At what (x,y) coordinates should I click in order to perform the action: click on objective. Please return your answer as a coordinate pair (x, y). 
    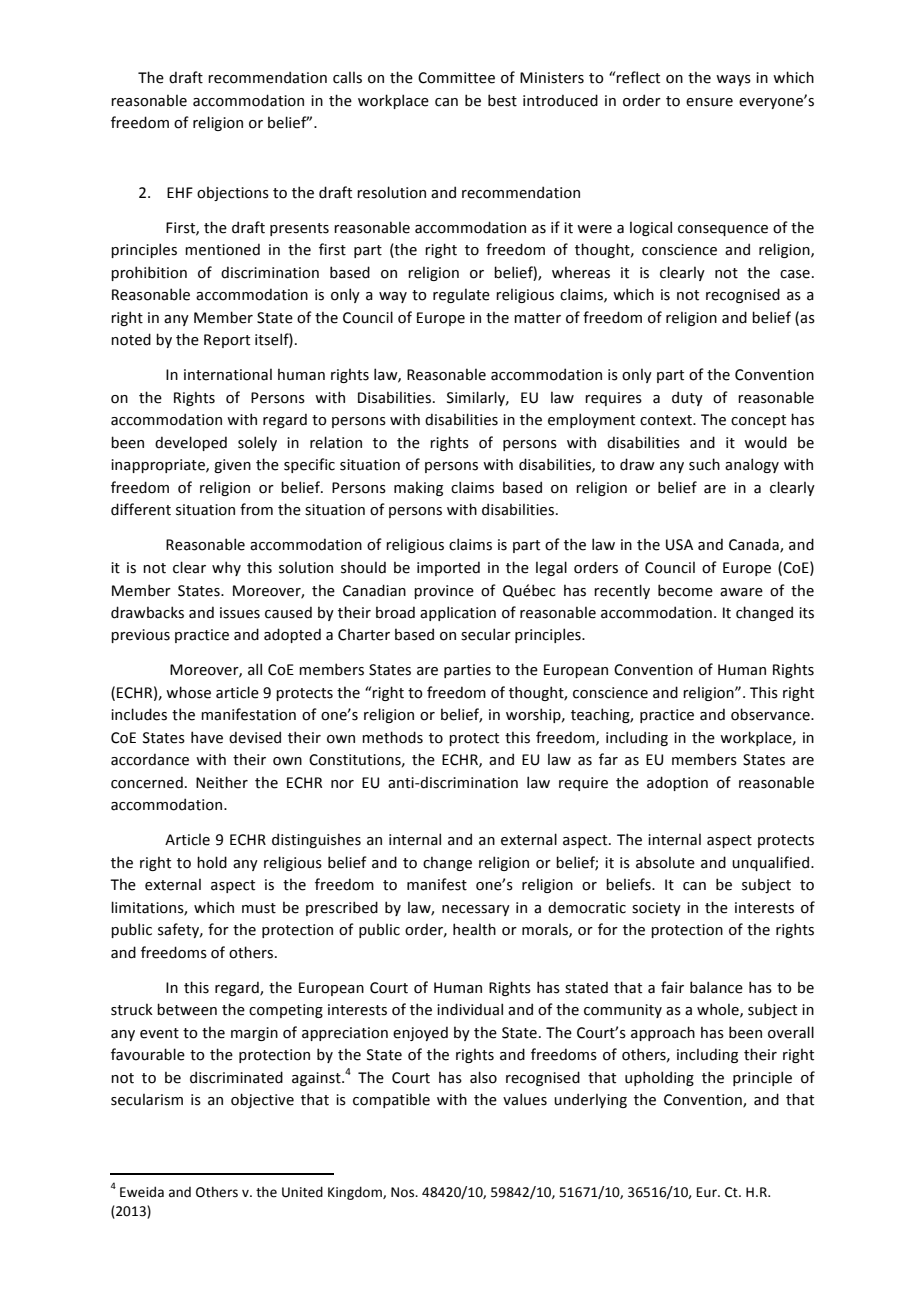
    Looking at the image, I should click on (262, 1100).
